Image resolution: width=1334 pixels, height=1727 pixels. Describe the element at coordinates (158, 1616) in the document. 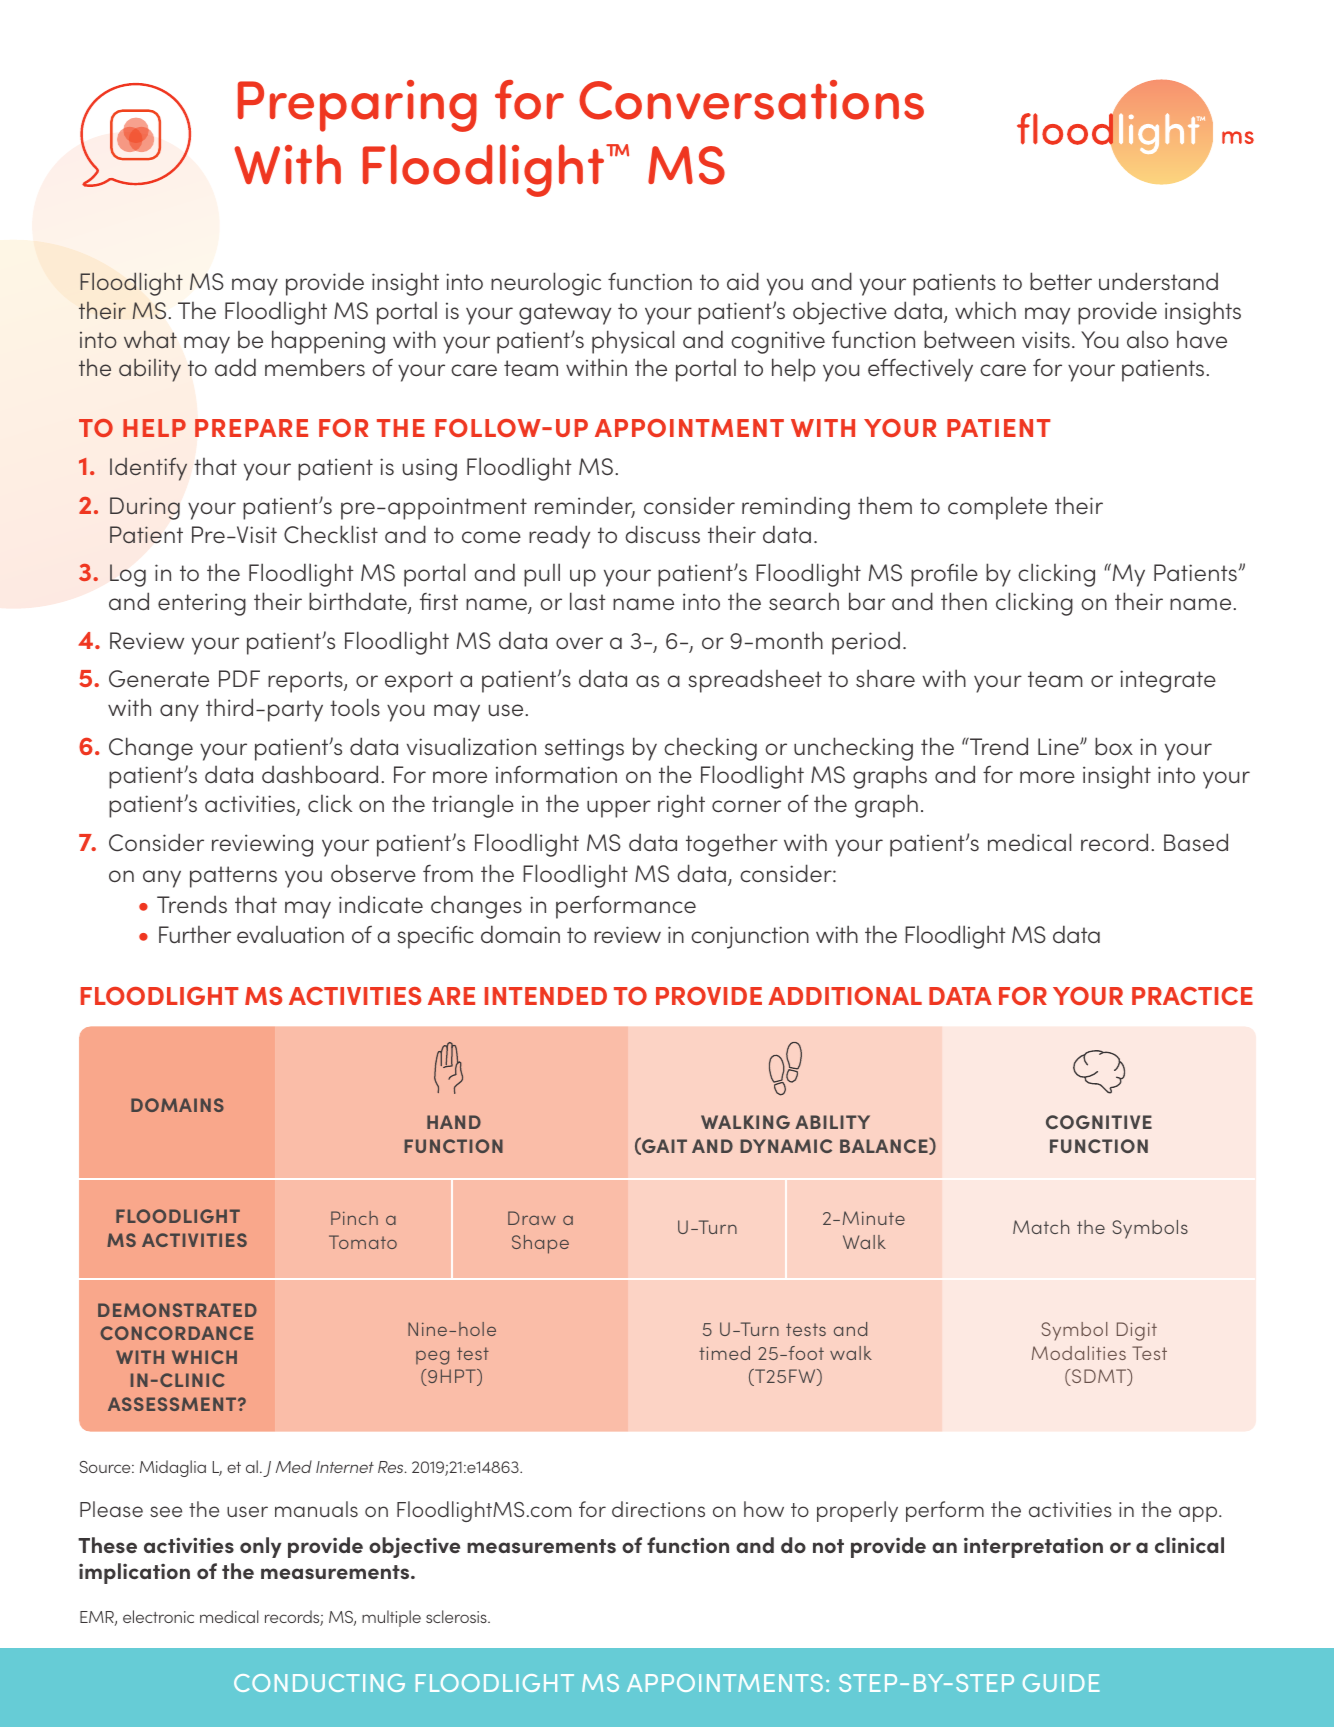

I see `electronic` at that location.
